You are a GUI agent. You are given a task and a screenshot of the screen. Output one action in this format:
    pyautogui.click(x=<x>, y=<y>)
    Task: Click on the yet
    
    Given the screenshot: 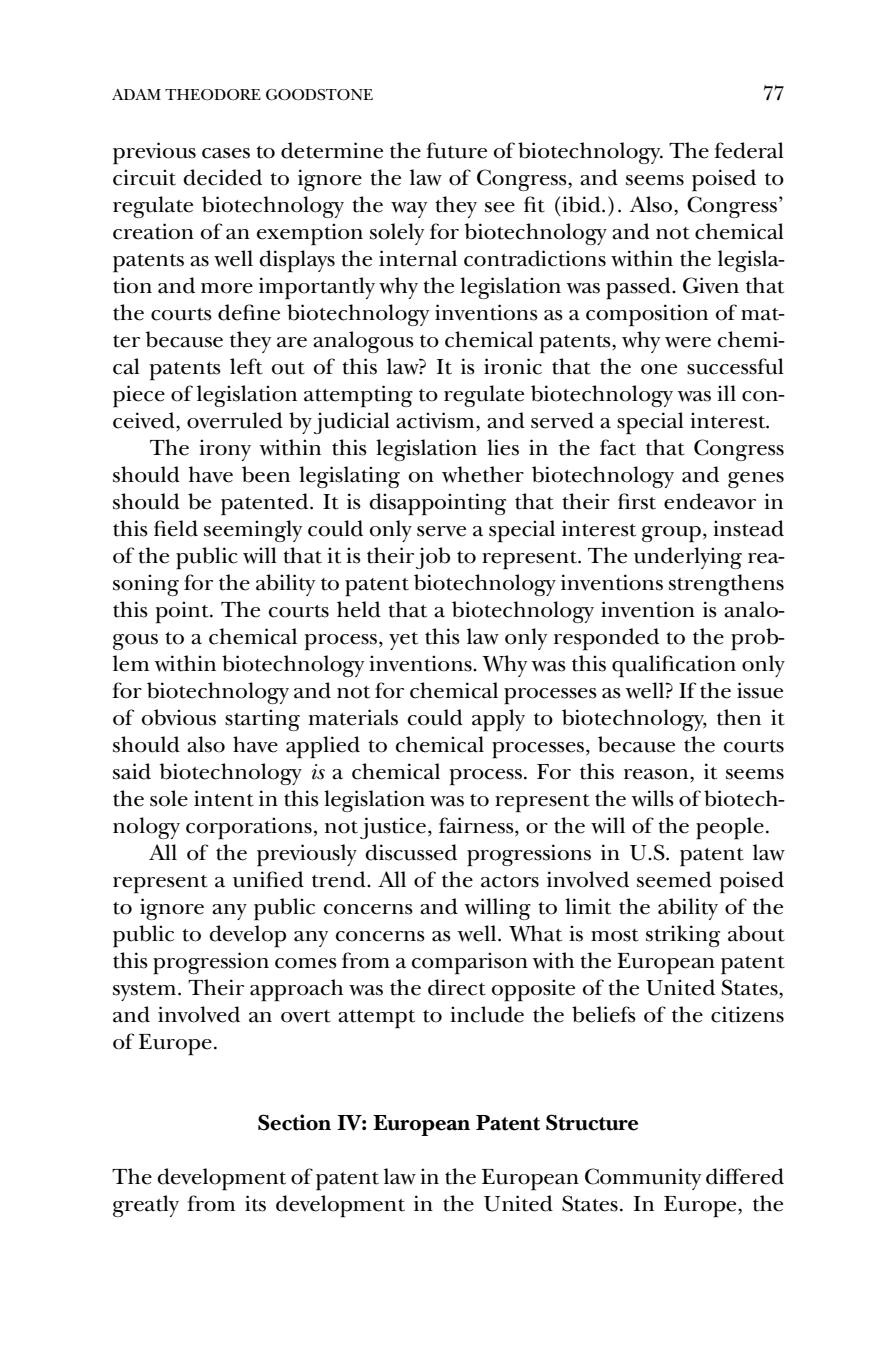 What is the action you would take?
    pyautogui.click(x=403, y=641)
